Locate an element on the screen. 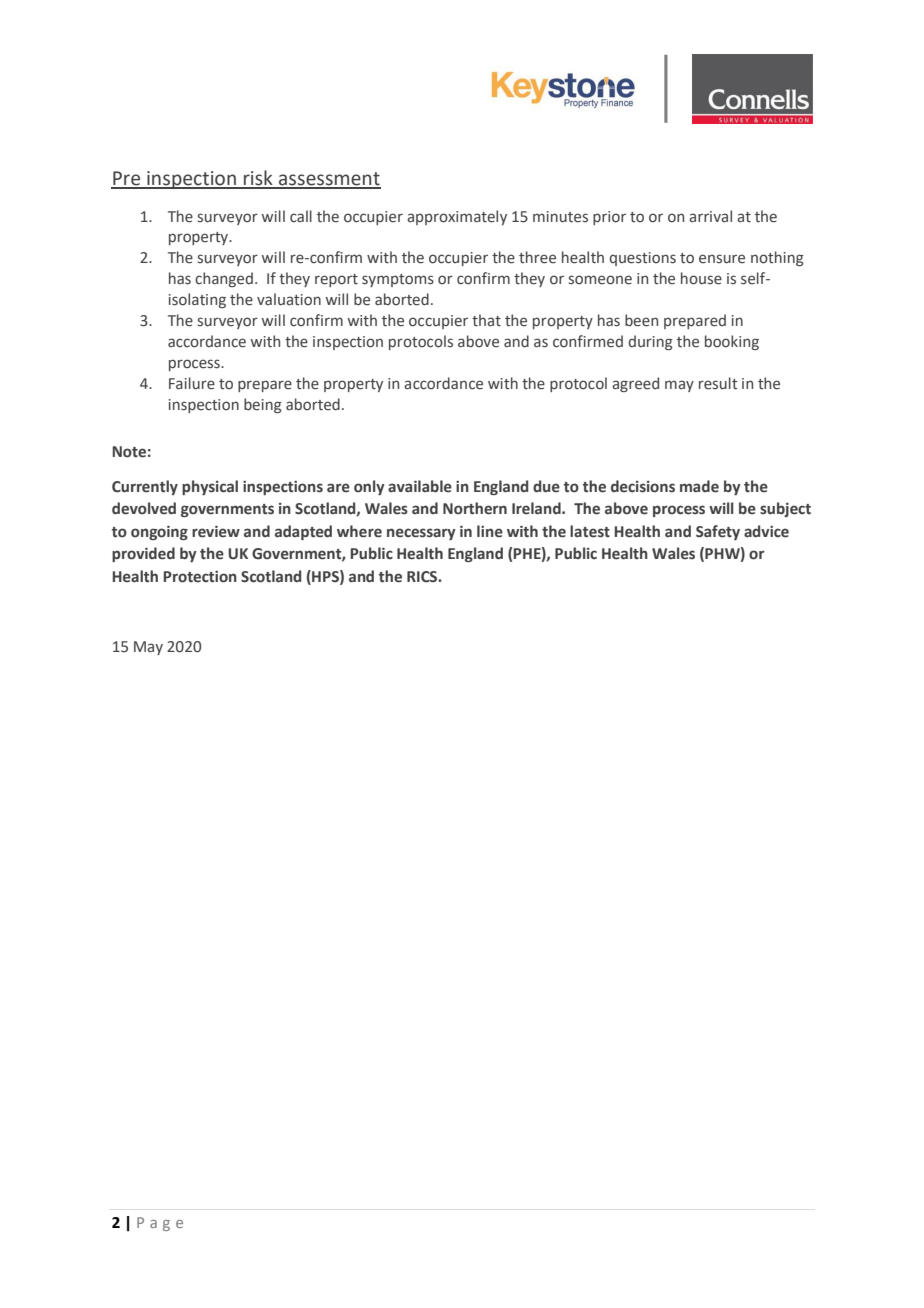  made is located at coordinates (699, 486).
